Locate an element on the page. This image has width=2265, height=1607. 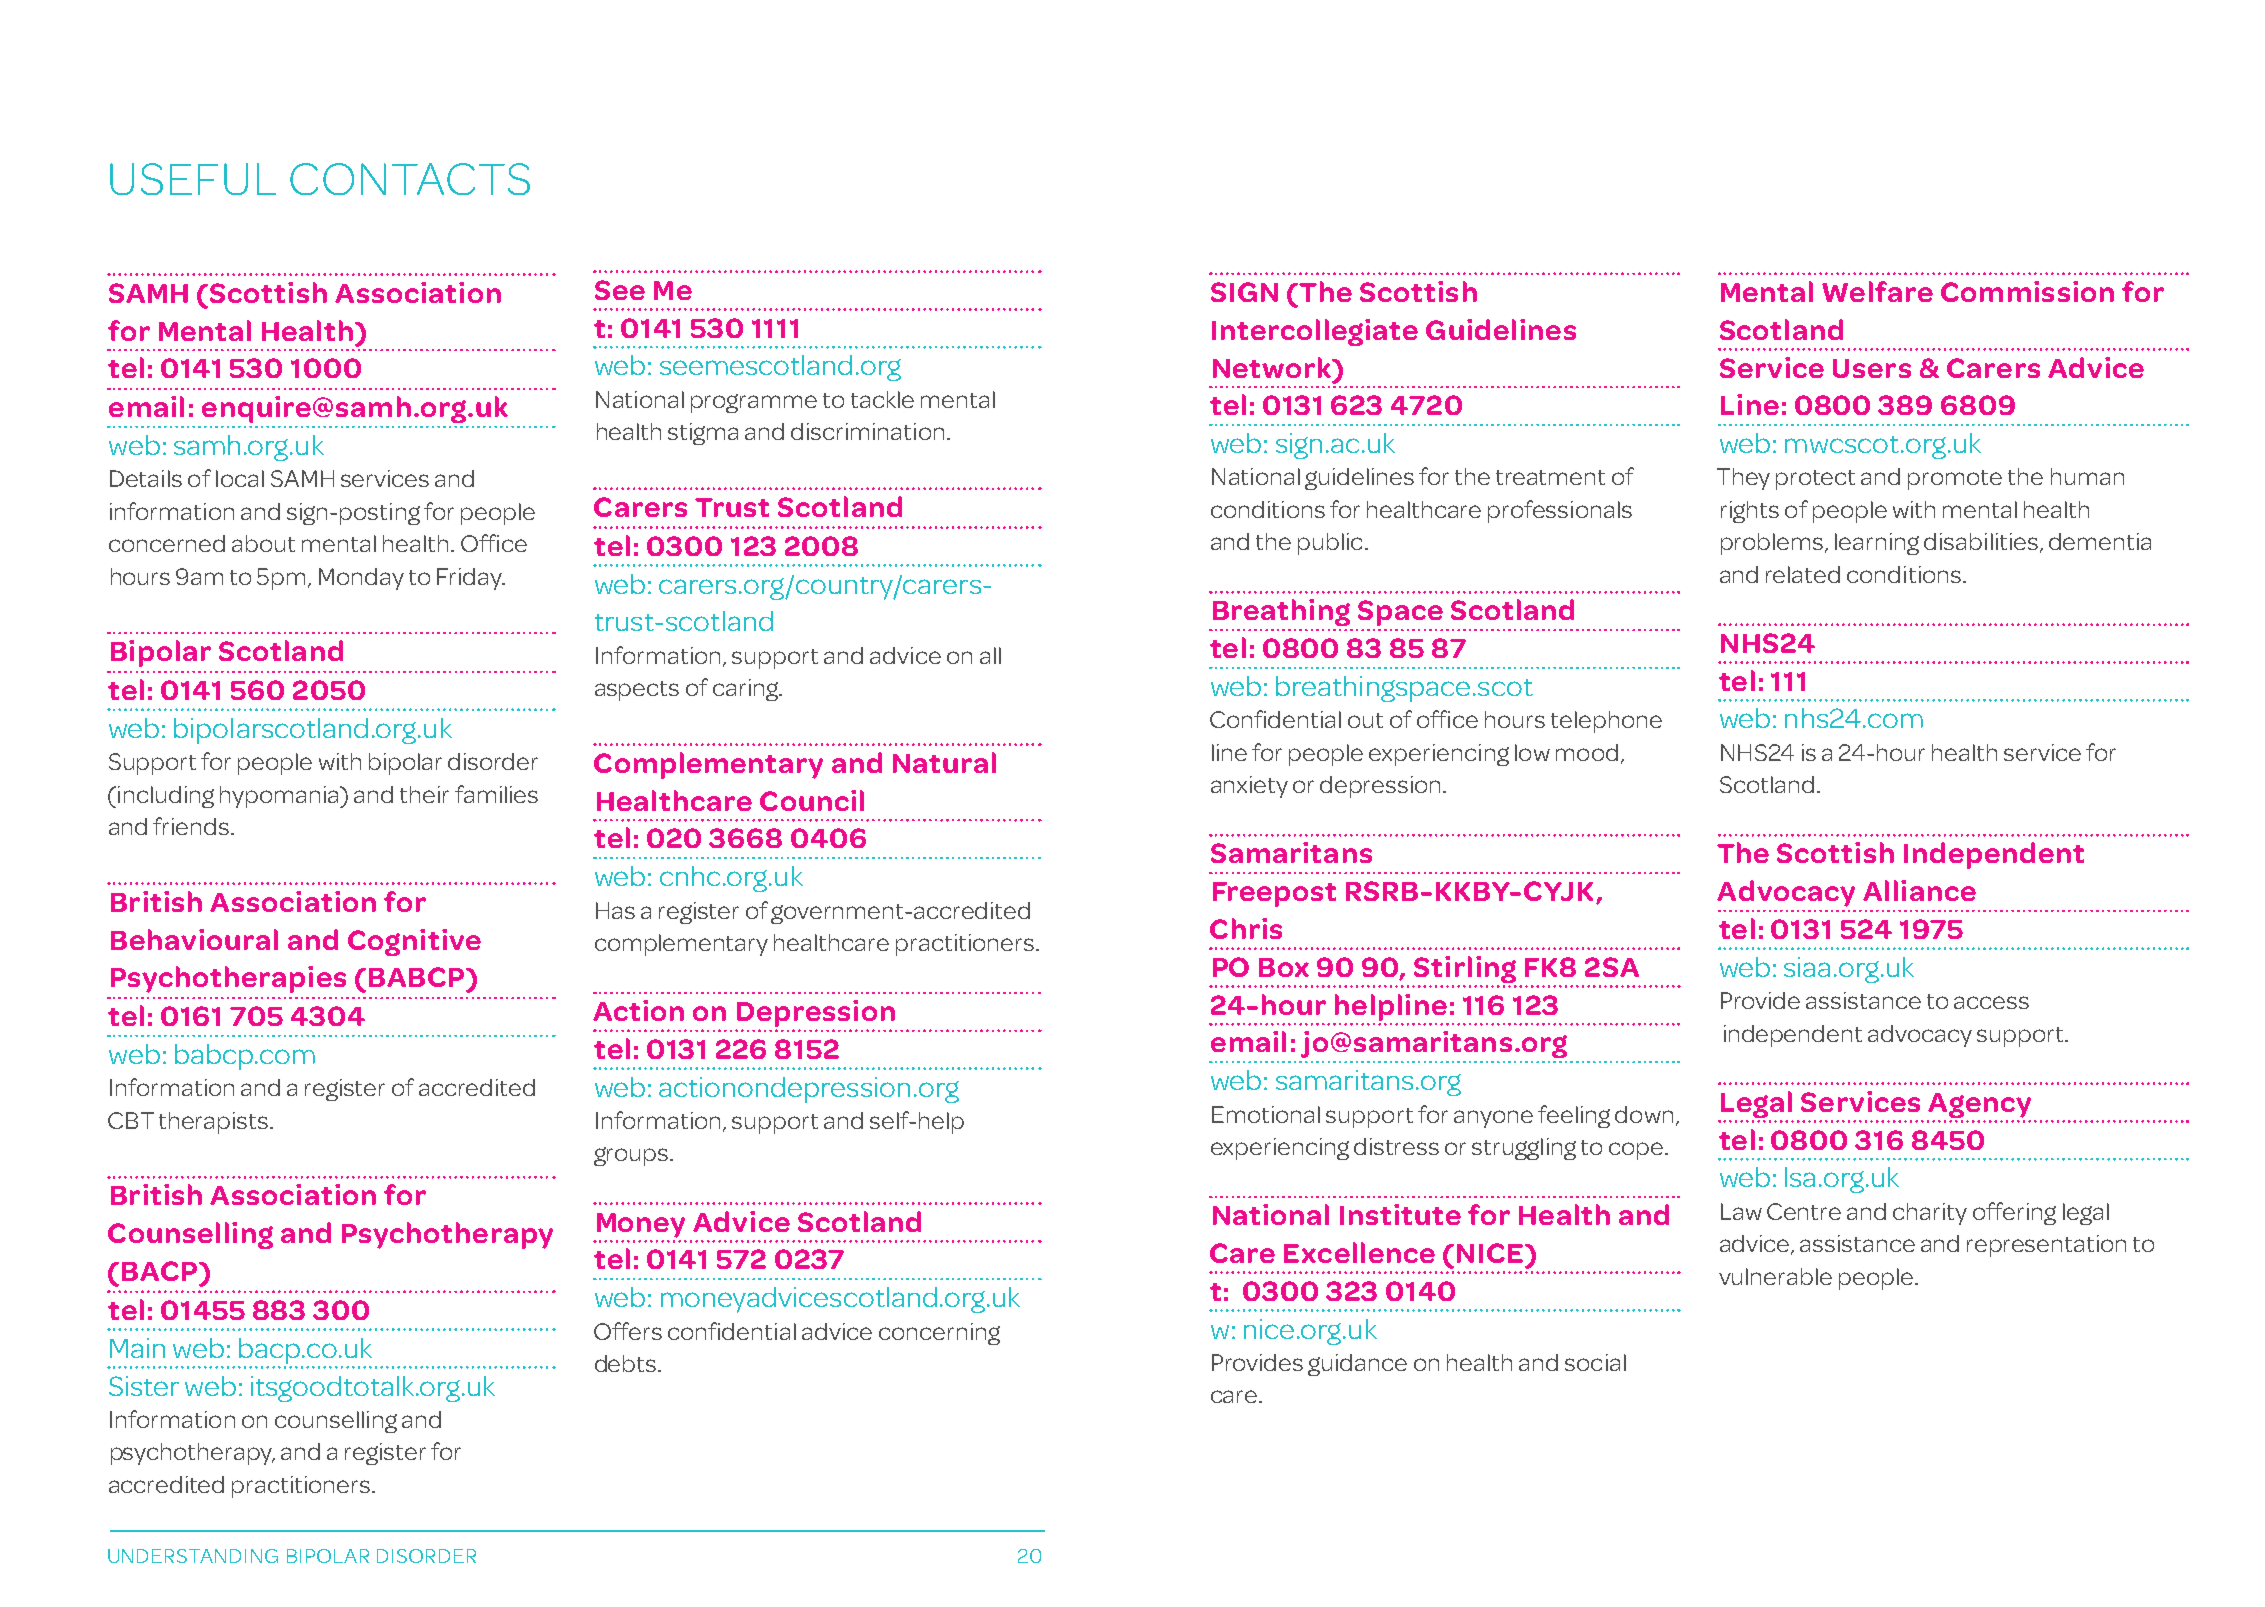
understanding is located at coordinates (193, 1556).
